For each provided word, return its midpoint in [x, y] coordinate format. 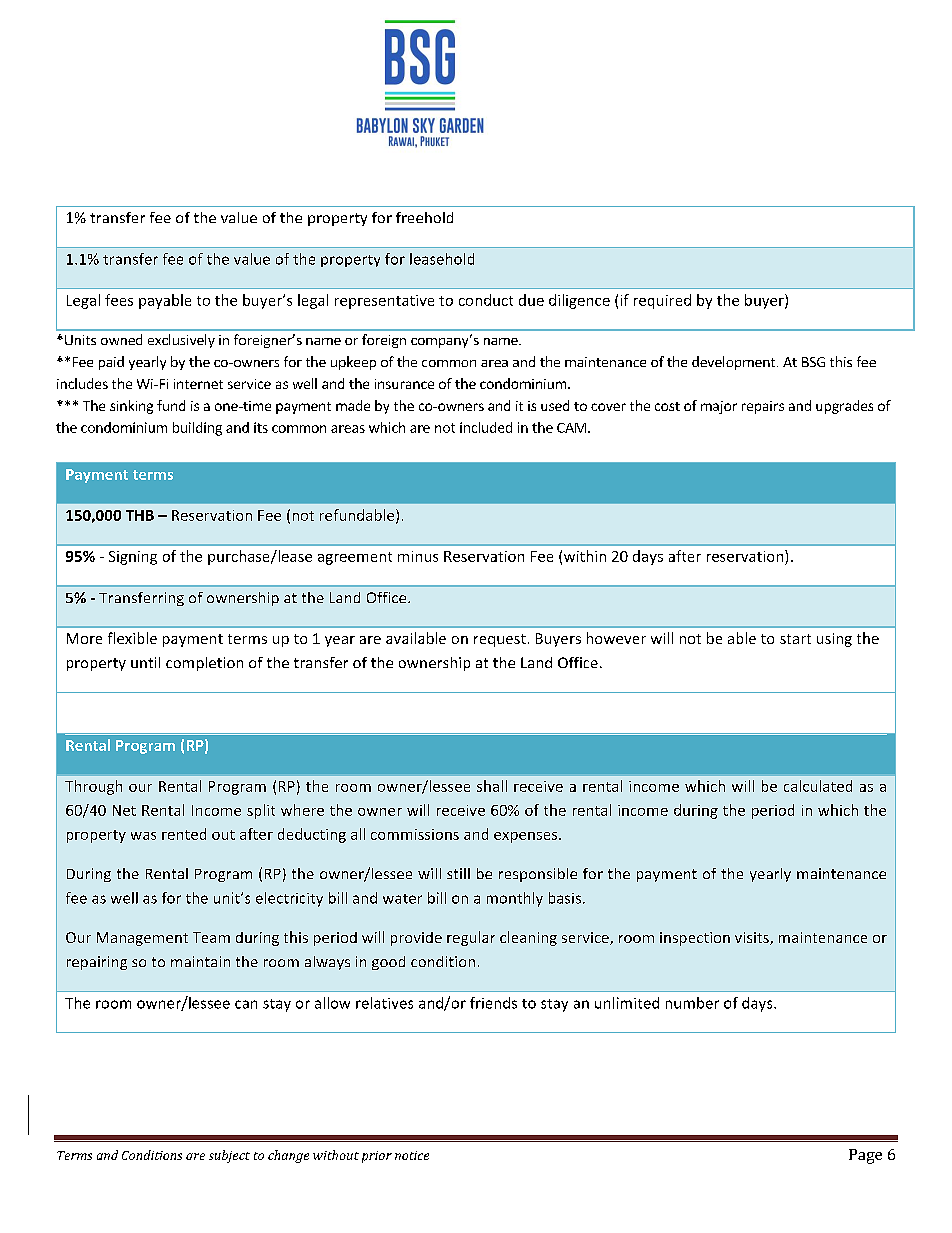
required [662, 301]
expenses [527, 837]
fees [119, 300]
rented [184, 834]
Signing [133, 558]
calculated [818, 786]
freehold [424, 217]
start [795, 639]
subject [229, 1156]
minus [418, 556]
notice [412, 1155]
